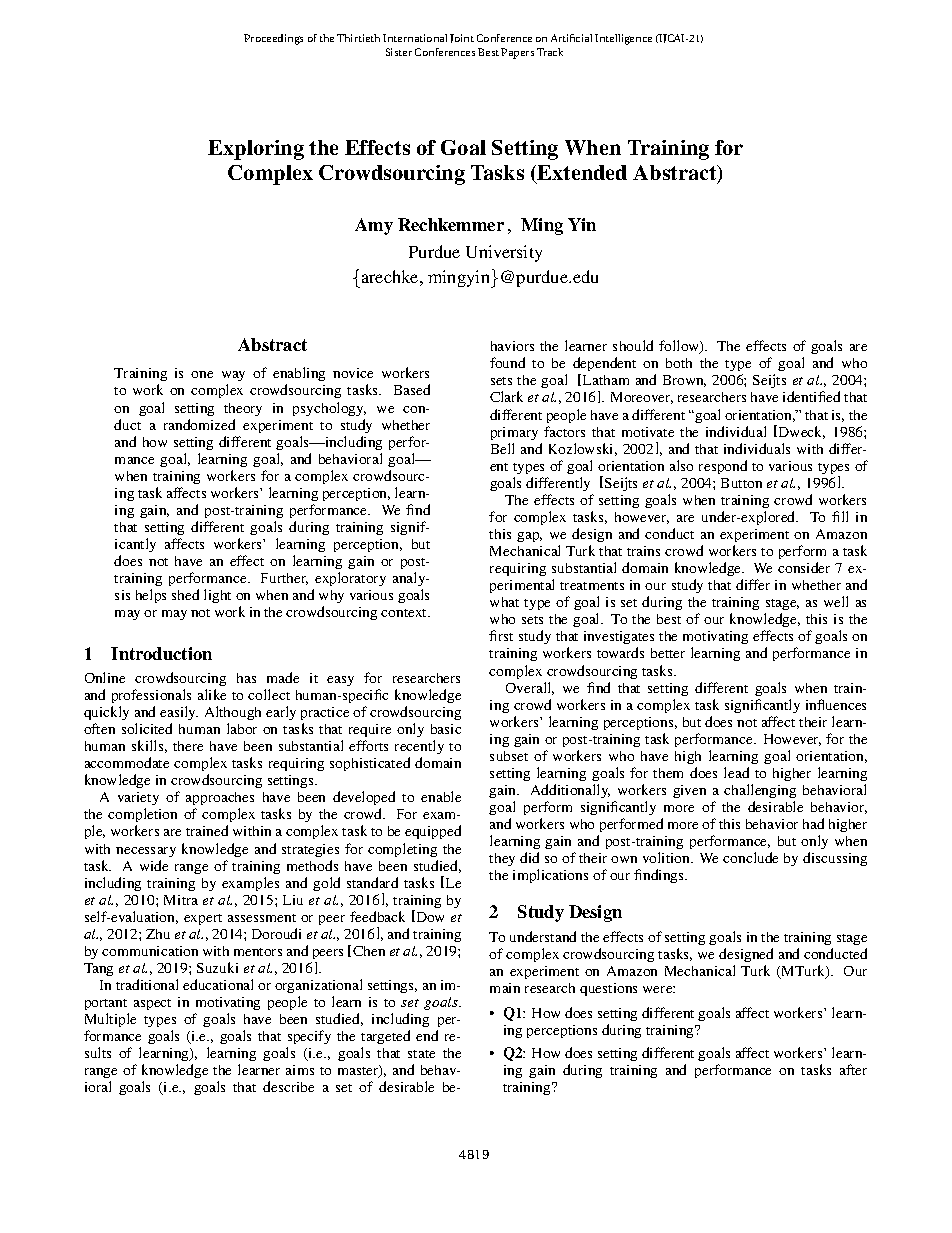 This image has height=1233, width=952. Describe the element at coordinates (507, 362) in the image. I see `found` at that location.
